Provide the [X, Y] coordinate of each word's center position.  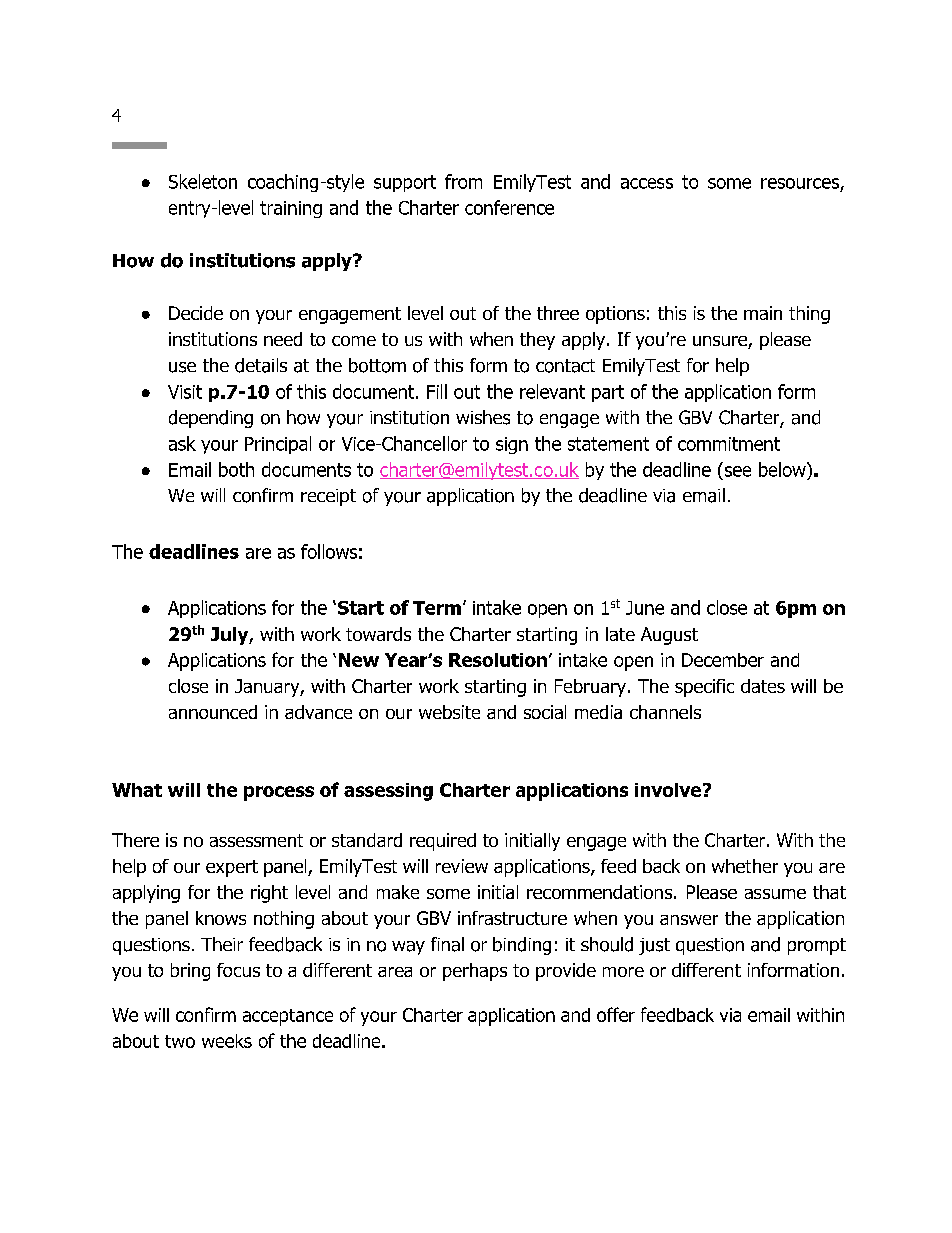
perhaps [475, 972]
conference [509, 207]
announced [213, 712]
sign [512, 445]
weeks [227, 1041]
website [449, 712]
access [647, 183]
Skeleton [203, 181]
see [738, 471]
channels [665, 712]
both [236, 469]
